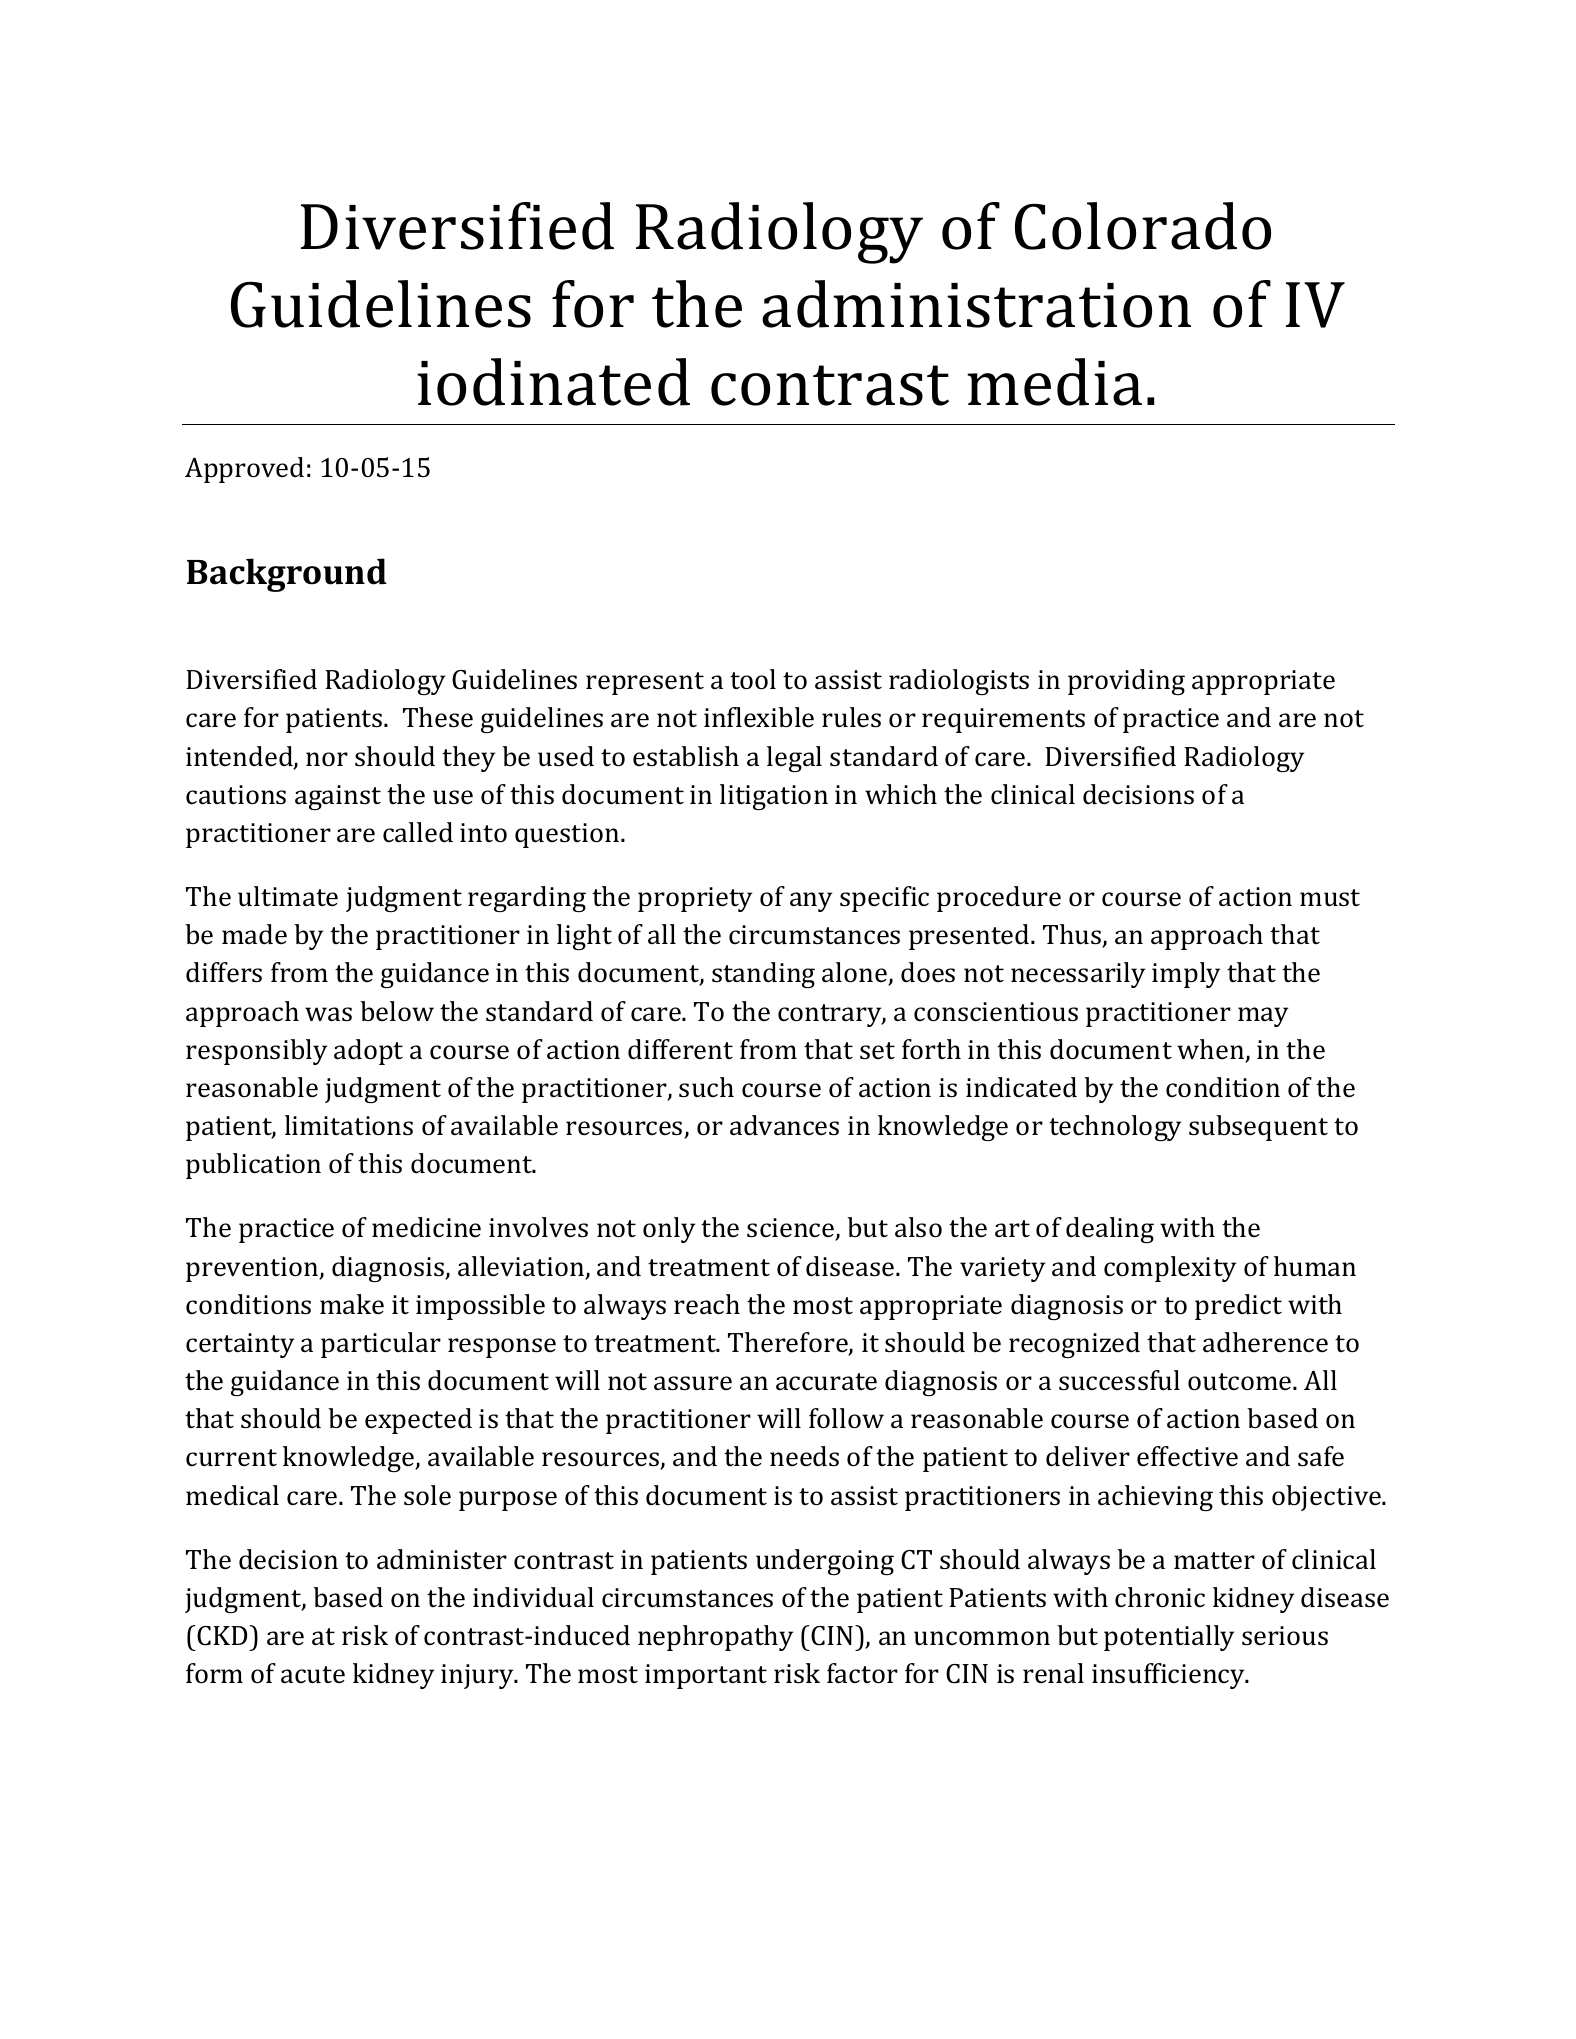 The height and width of the image is (2039, 1576). I want to click on Approved, so click(244, 470).
